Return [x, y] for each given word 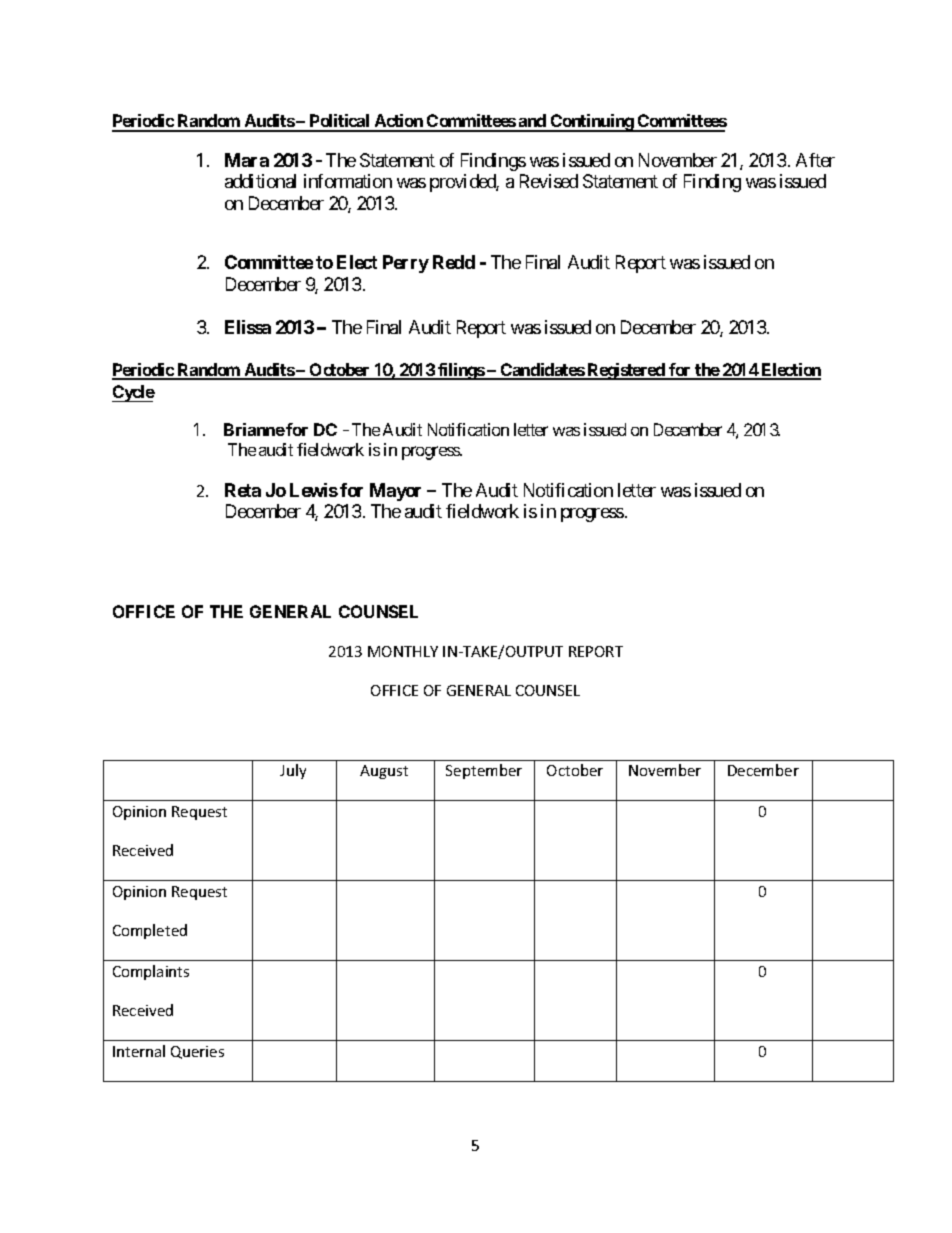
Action [398, 122]
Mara [247, 160]
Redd [454, 262]
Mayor [395, 492]
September [484, 771]
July [293, 771]
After [815, 160]
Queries [197, 1052]
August [384, 772]
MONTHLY [403, 651]
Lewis [314, 490]
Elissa [248, 327]
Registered [626, 371]
